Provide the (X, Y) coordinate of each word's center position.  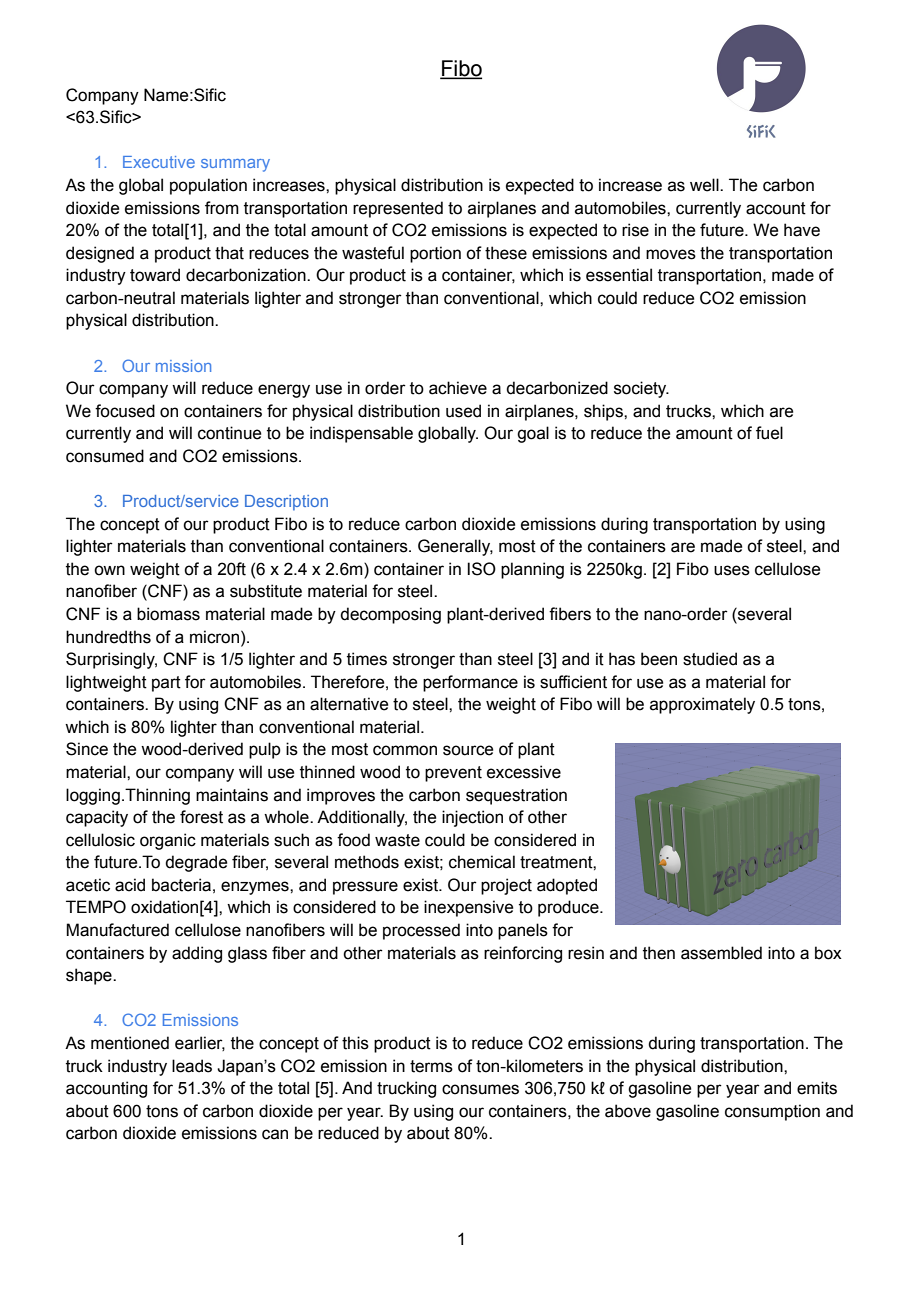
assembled (721, 953)
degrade (196, 863)
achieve (458, 388)
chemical (482, 862)
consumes (480, 1089)
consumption (772, 1112)
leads (192, 1066)
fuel (769, 433)
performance (470, 683)
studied (710, 659)
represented (398, 209)
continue (229, 433)
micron (216, 637)
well (705, 185)
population (208, 186)
